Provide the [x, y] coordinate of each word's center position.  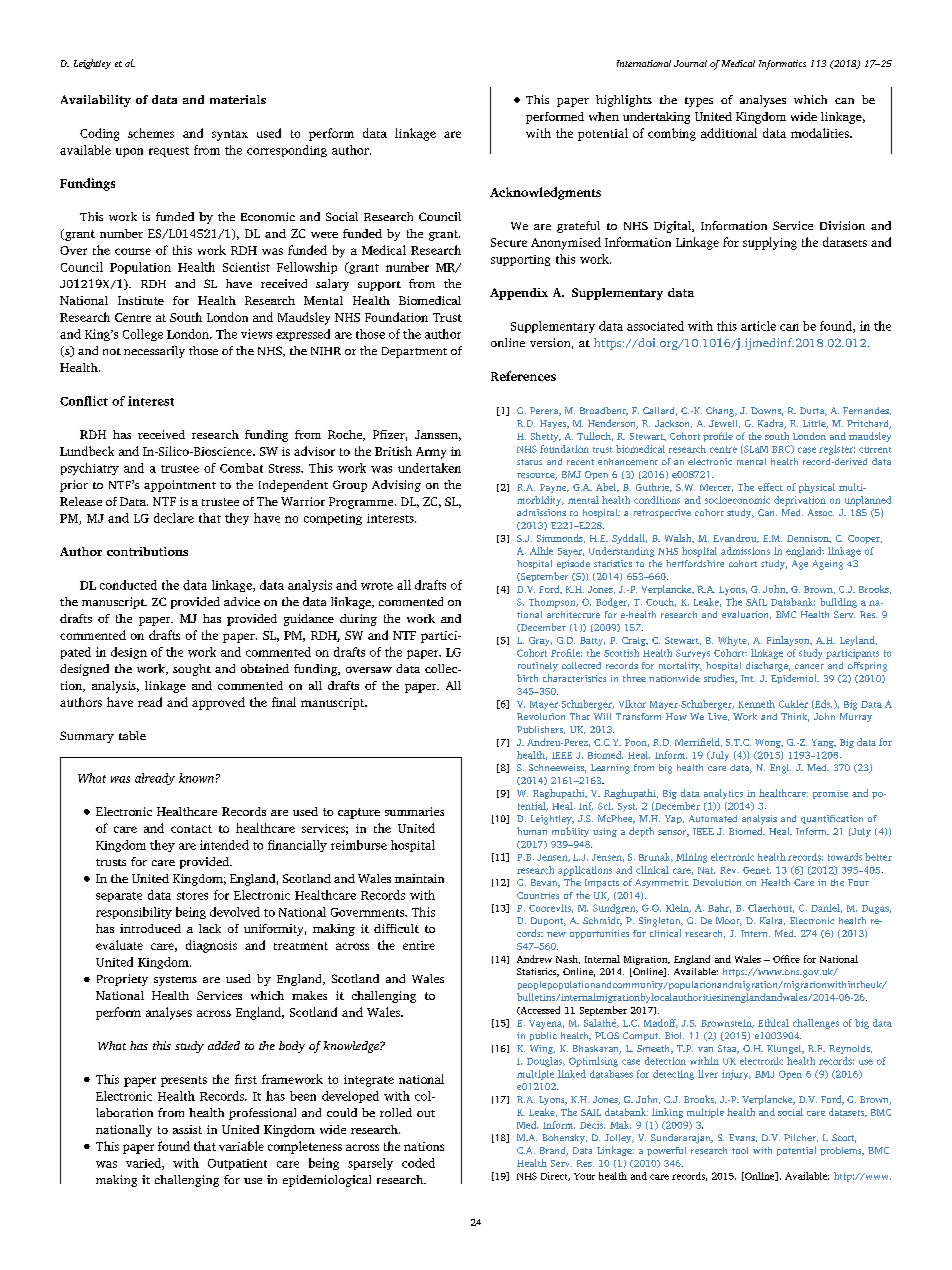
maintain [419, 878]
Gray [540, 641]
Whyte [733, 641]
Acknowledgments [545, 193]
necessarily [154, 352]
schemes [151, 133]
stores [192, 896]
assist [187, 1129]
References [523, 376]
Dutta [813, 411]
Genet [757, 870]
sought [192, 670]
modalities [821, 133]
